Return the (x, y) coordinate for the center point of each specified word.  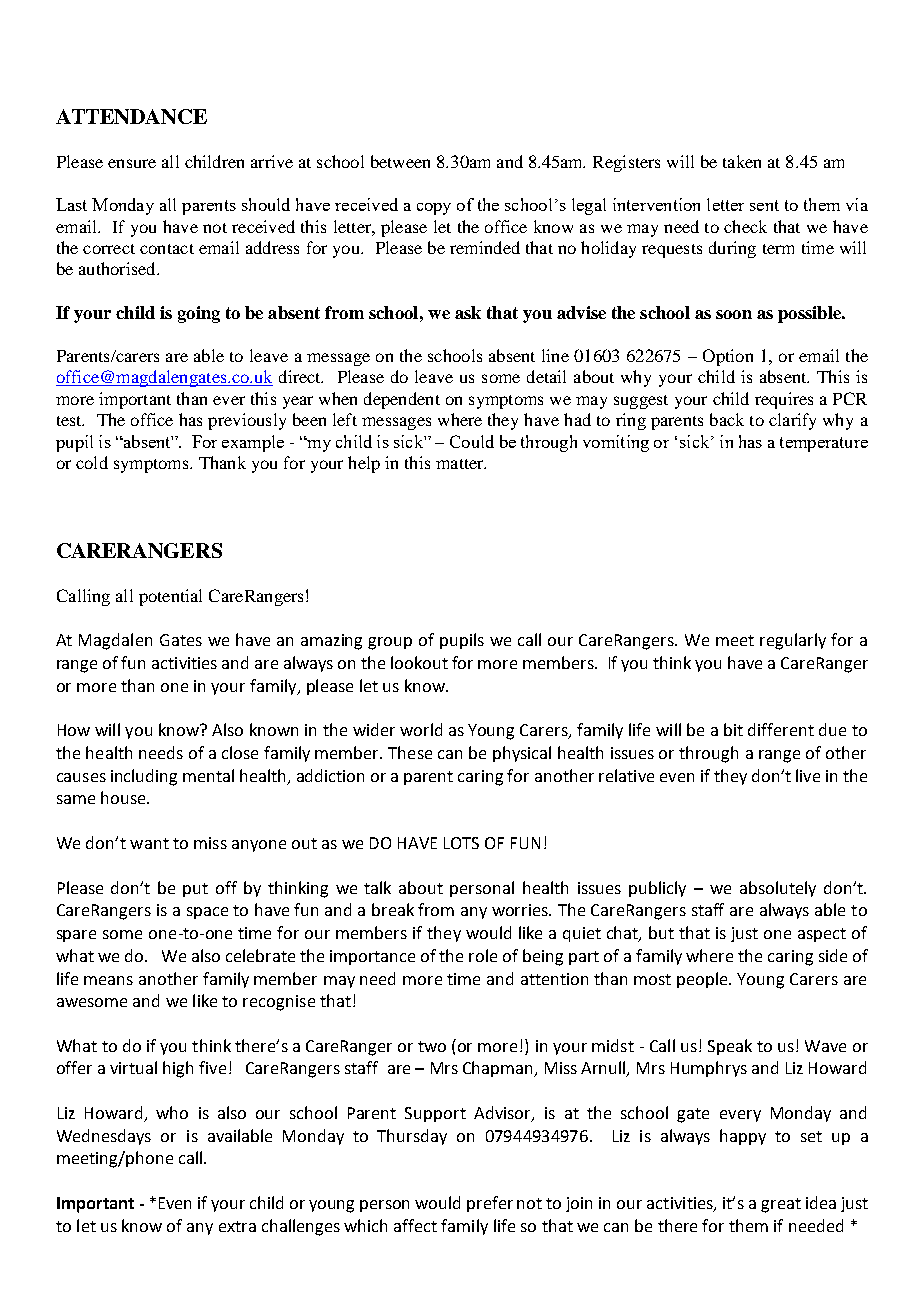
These (410, 752)
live (808, 775)
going (199, 314)
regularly (793, 641)
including (144, 777)
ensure (132, 163)
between (400, 161)
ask (468, 312)
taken (742, 161)
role (483, 955)
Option (728, 357)
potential (170, 597)
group (390, 643)
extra (237, 1226)
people (704, 980)
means (108, 980)
